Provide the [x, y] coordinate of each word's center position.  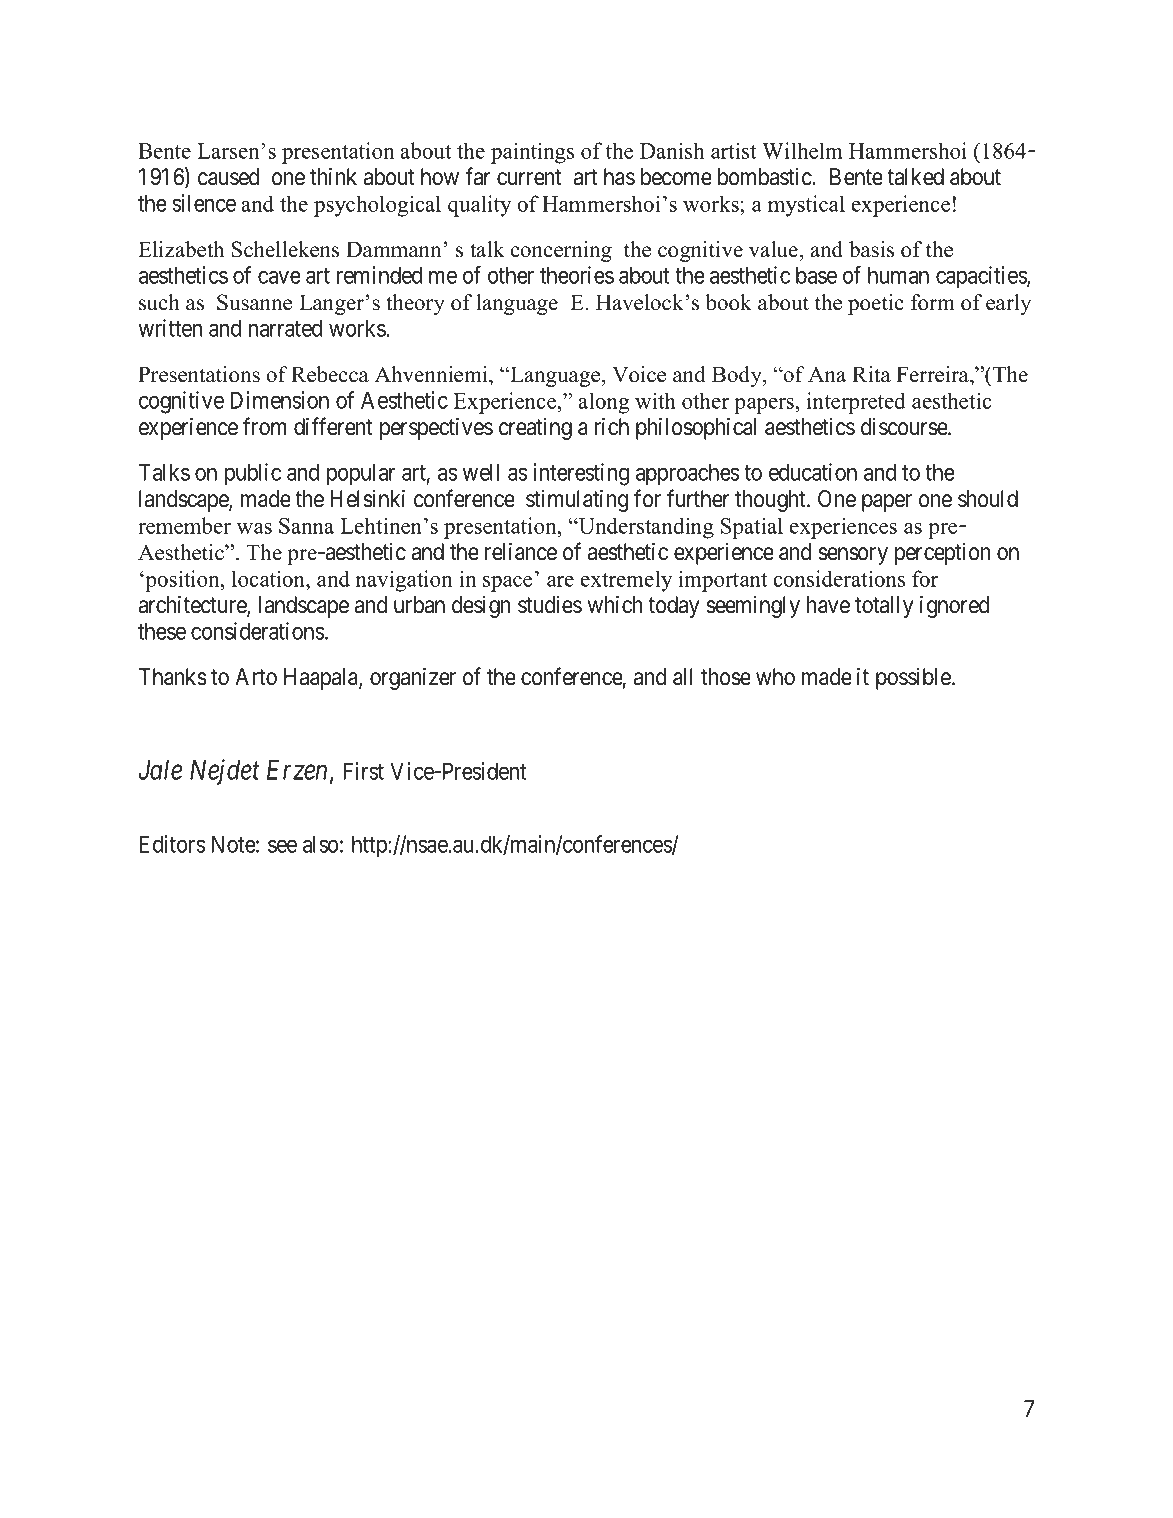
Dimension [279, 400]
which [615, 604]
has [619, 177]
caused [228, 177]
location [270, 578]
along [604, 403]
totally [884, 607]
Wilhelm [802, 150]
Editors [172, 844]
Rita [871, 374]
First [363, 771]
